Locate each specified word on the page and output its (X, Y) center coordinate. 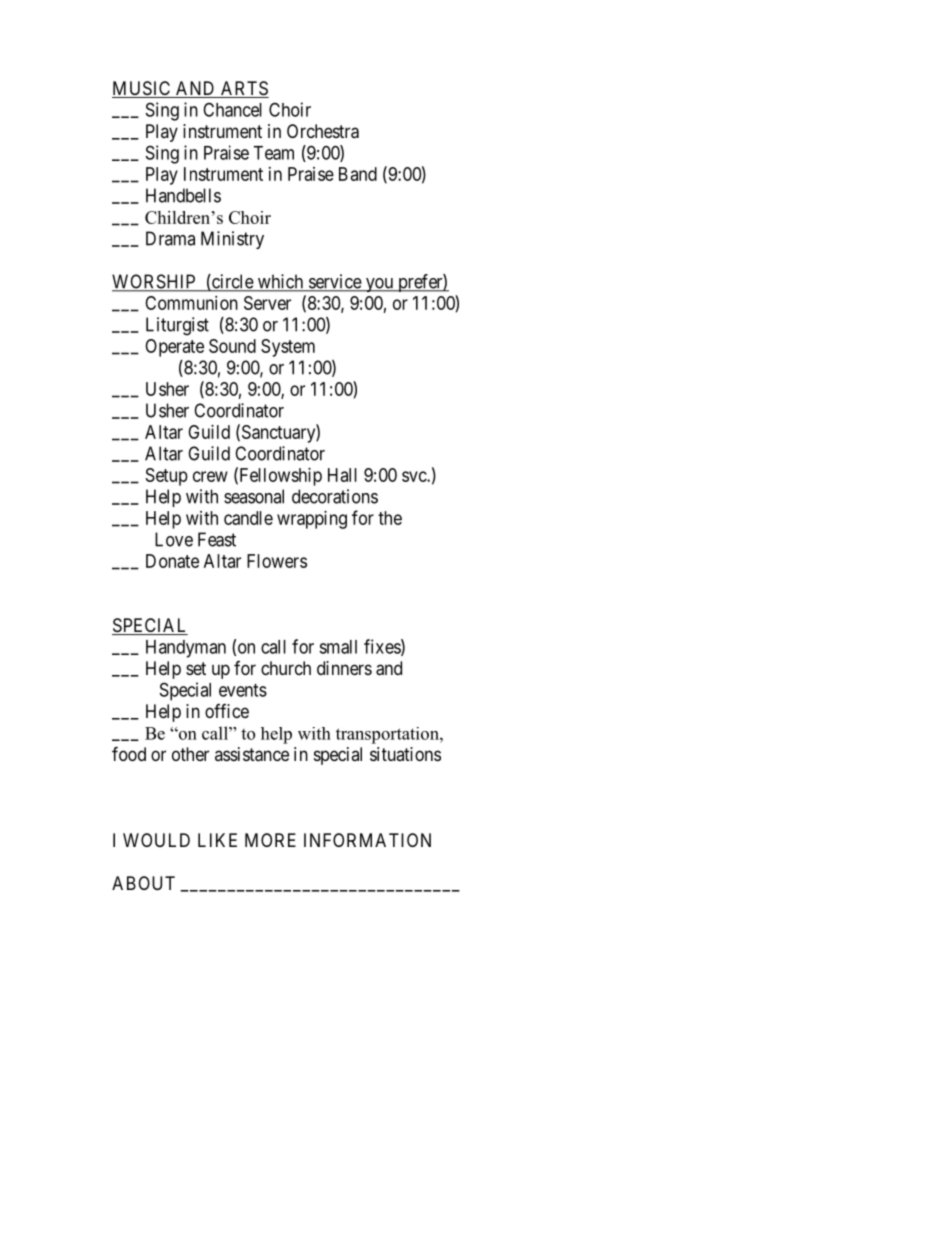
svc (415, 476)
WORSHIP (155, 282)
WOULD (156, 840)
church (286, 668)
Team (273, 153)
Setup (167, 477)
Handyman (186, 649)
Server (267, 303)
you (379, 285)
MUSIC (142, 89)
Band (358, 174)
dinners (344, 668)
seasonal (254, 496)
